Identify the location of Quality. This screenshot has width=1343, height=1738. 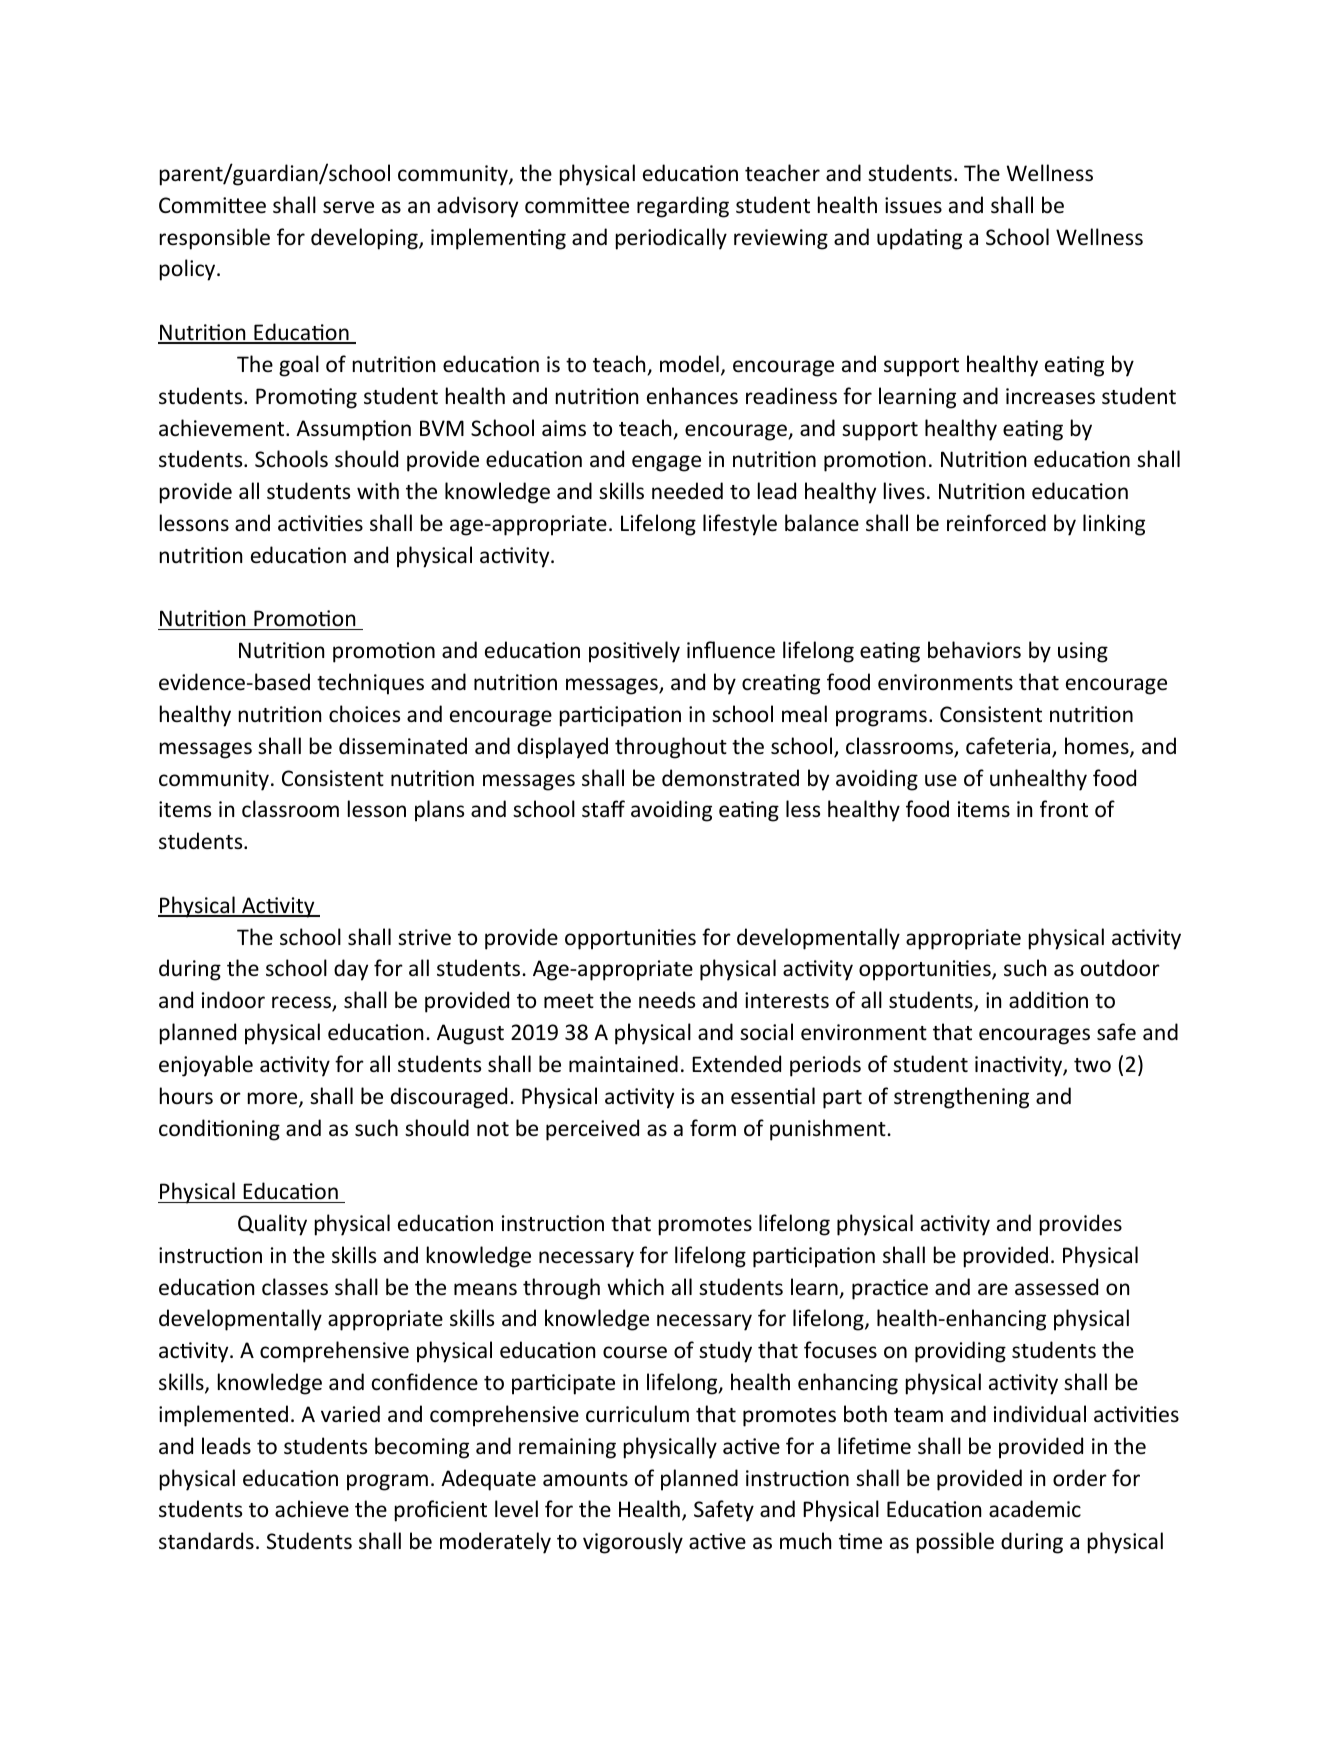
(272, 1225).
